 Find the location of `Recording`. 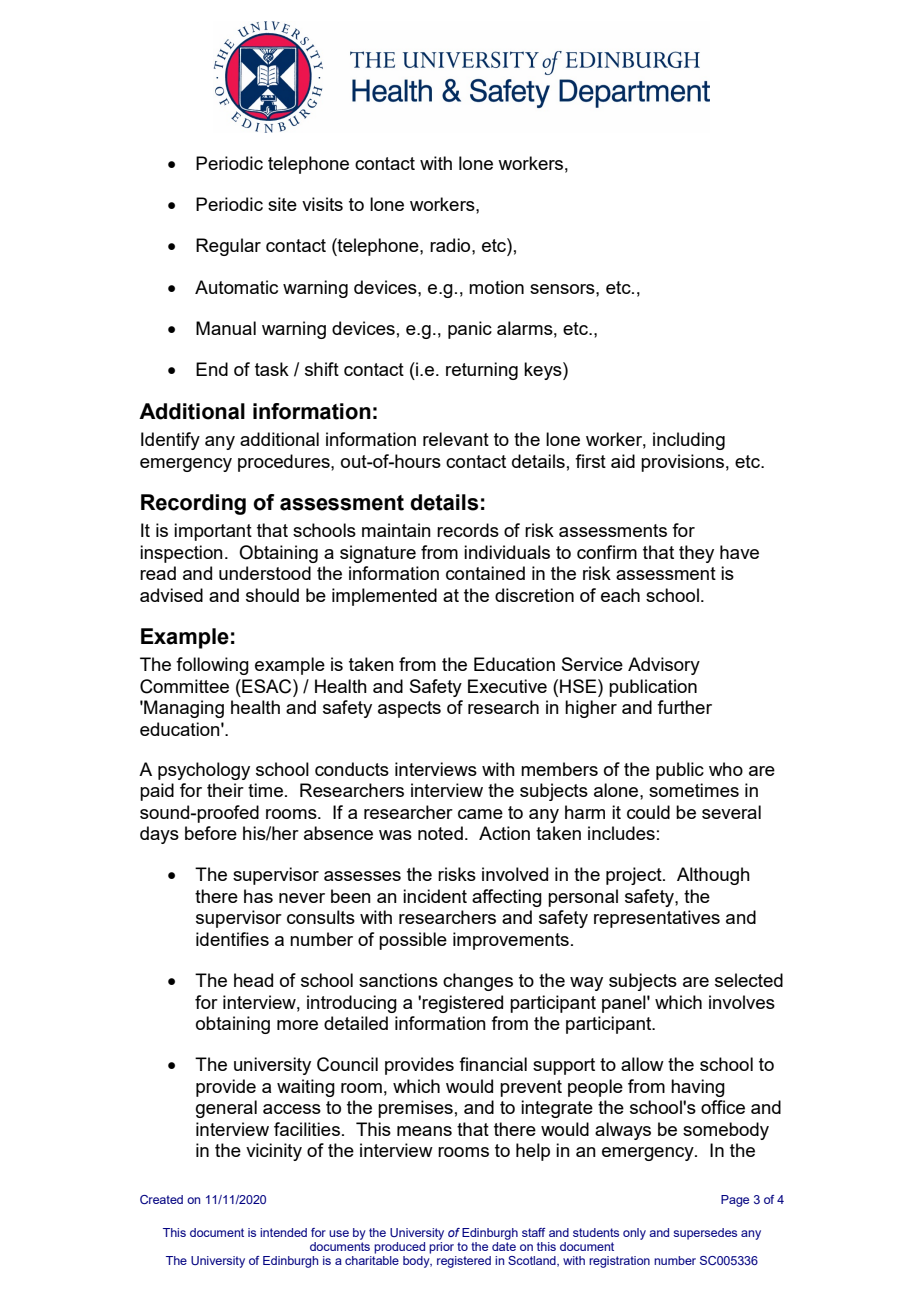

Recording is located at coordinates (193, 504).
